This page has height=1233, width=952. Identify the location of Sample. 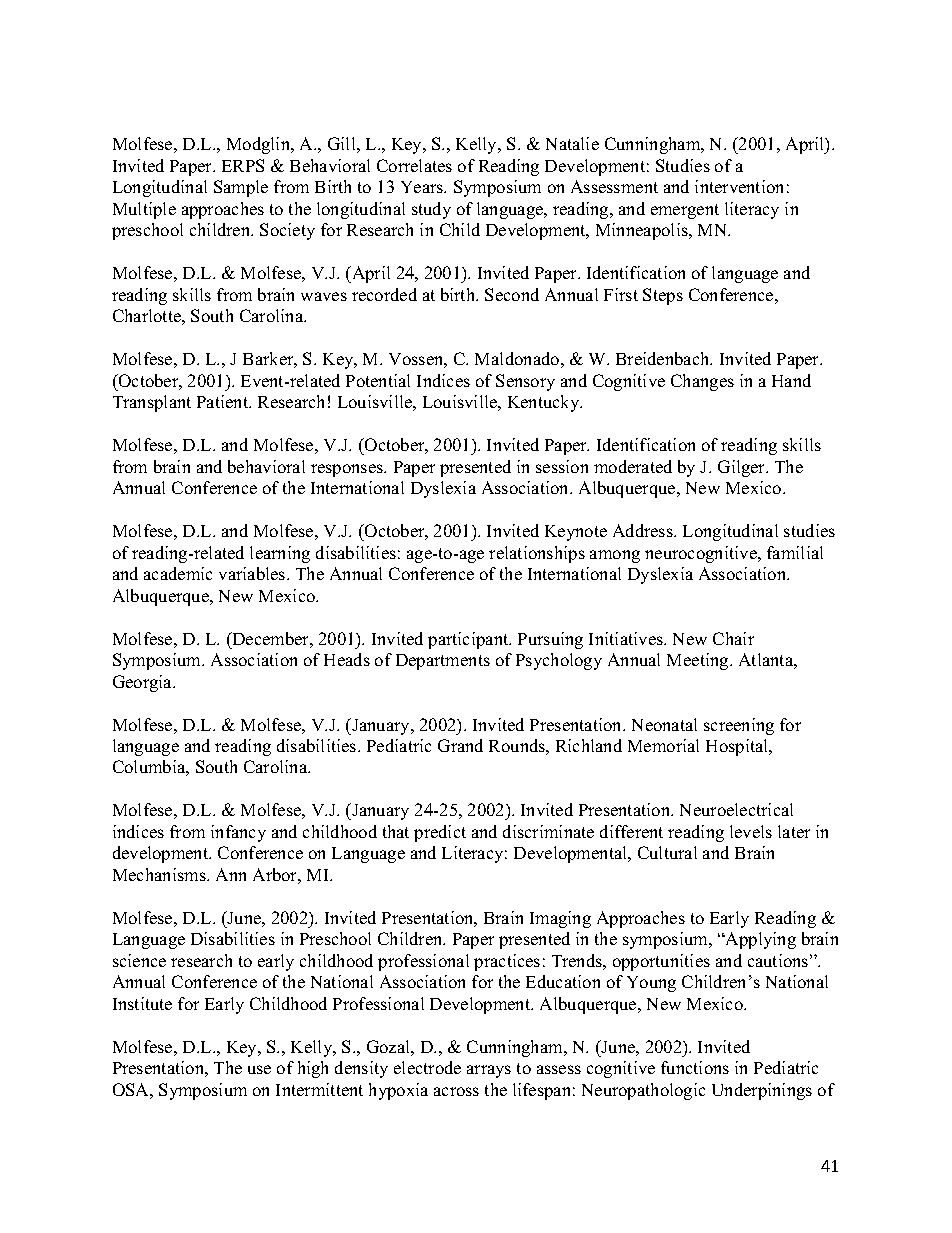
(241, 188).
